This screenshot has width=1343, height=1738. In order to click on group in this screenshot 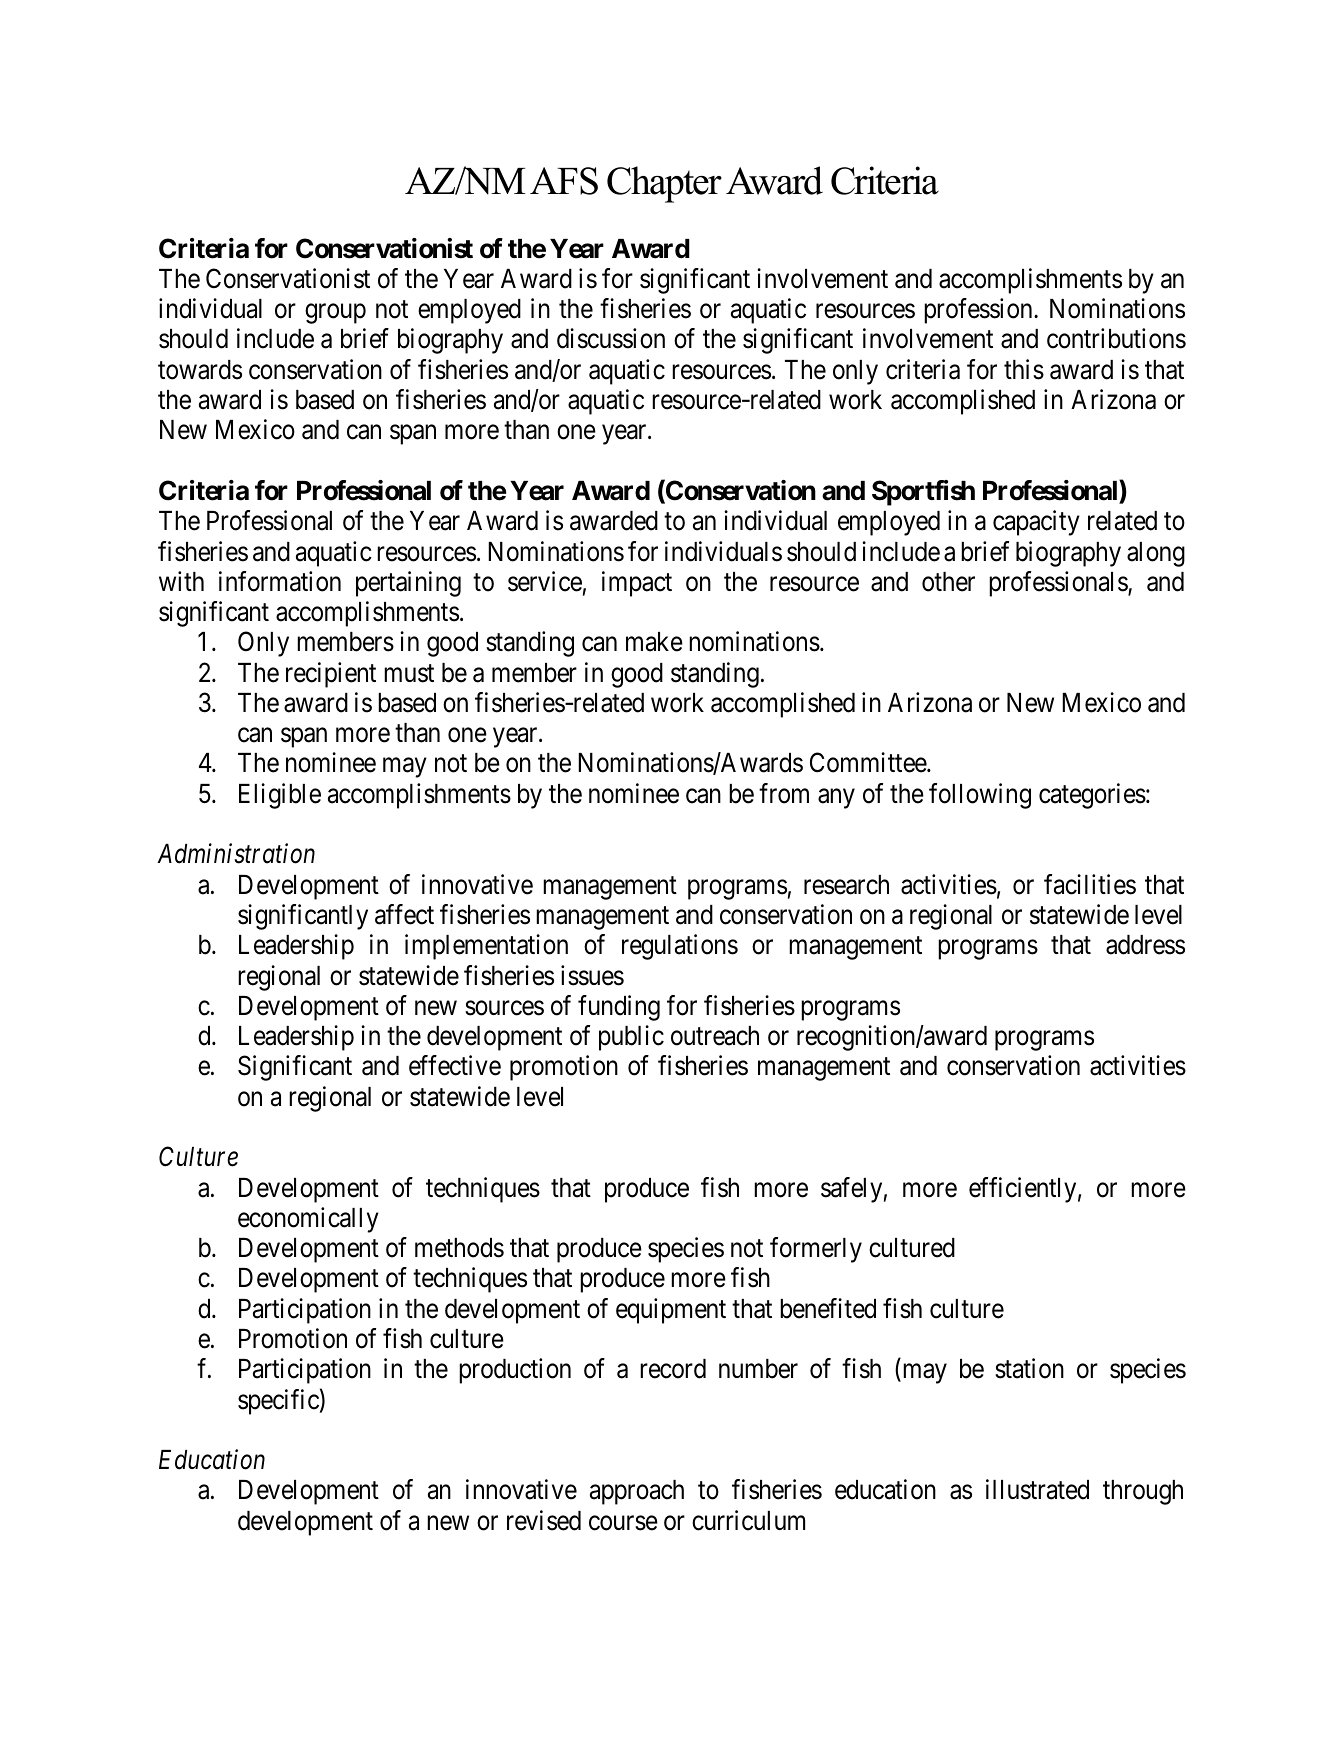, I will do `click(335, 314)`.
